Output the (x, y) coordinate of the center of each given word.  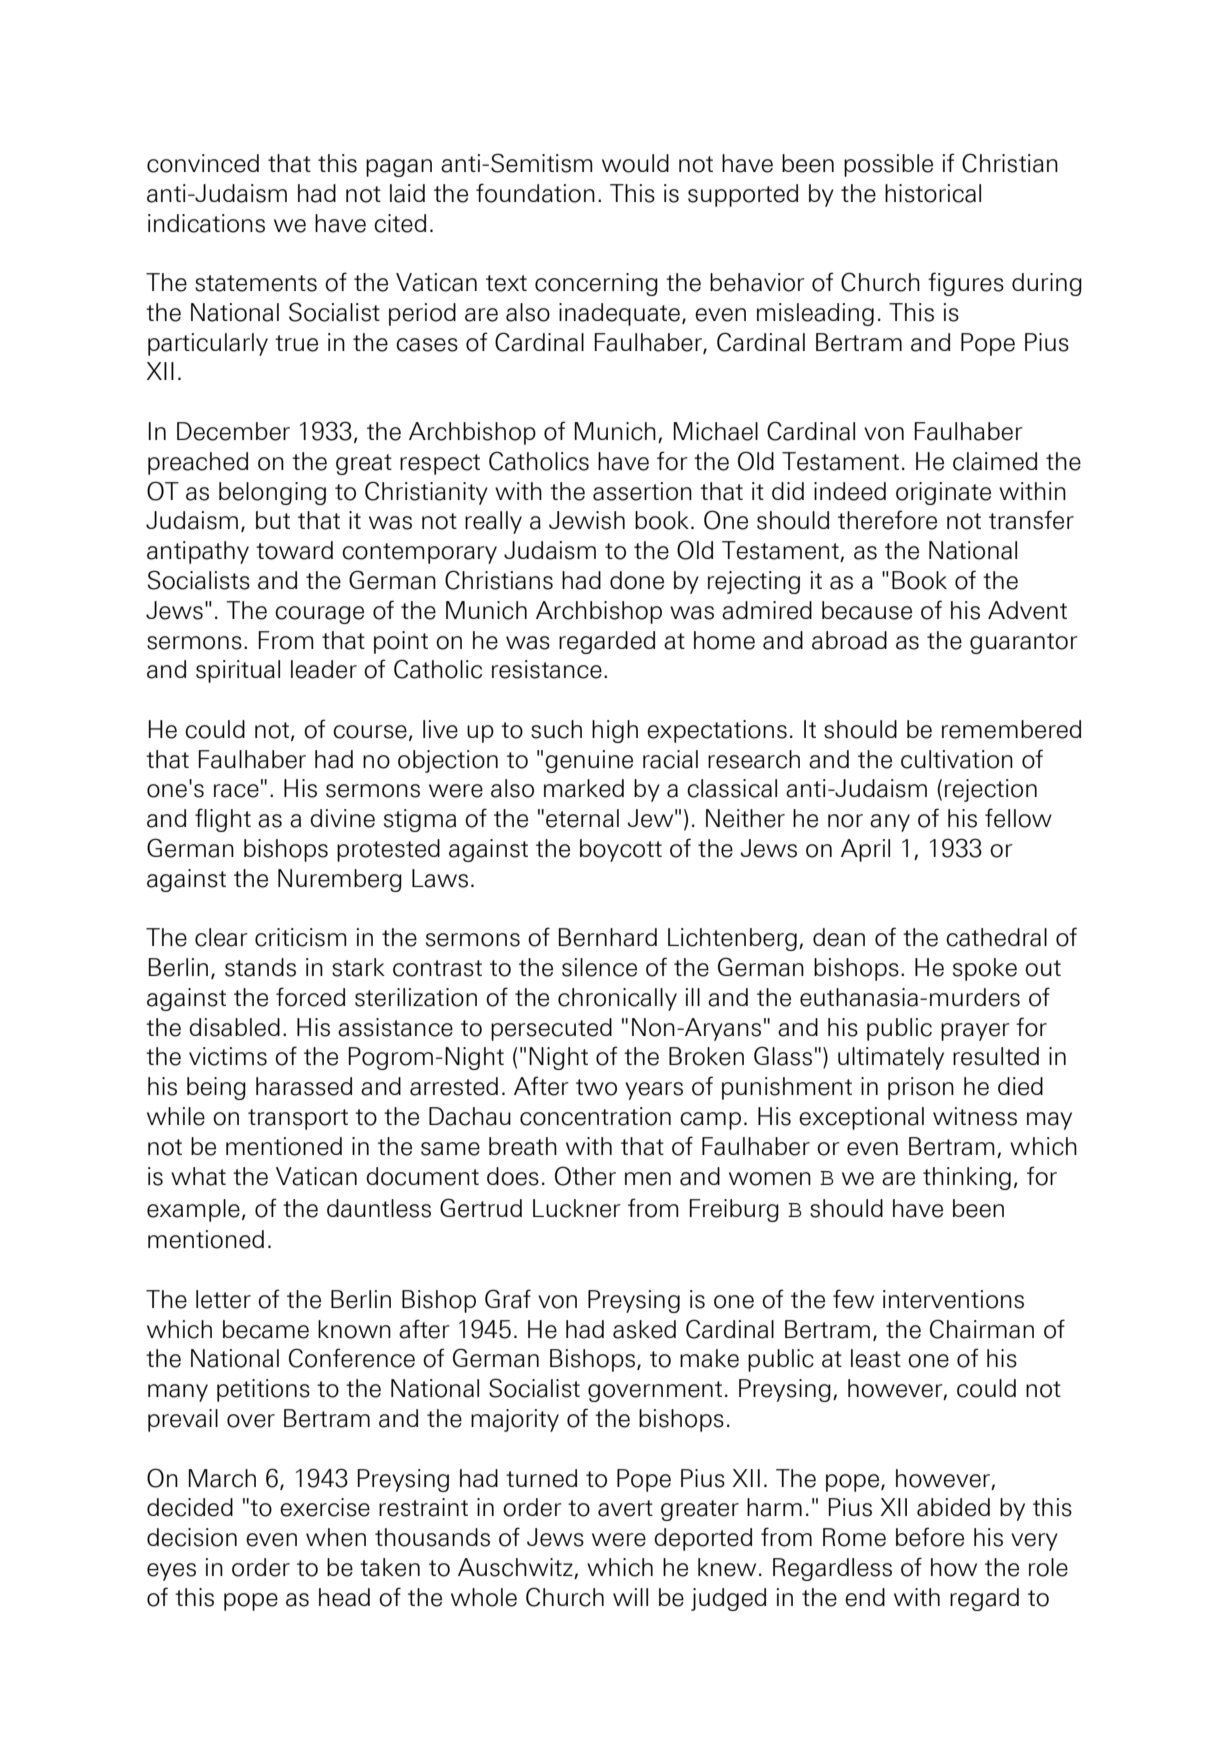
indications (206, 223)
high (615, 731)
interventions (953, 1299)
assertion (642, 491)
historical (933, 193)
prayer (975, 1032)
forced (310, 997)
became (266, 1329)
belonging (272, 493)
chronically (617, 999)
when (336, 1537)
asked (644, 1329)
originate (943, 493)
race (236, 791)
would (635, 163)
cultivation (957, 759)
